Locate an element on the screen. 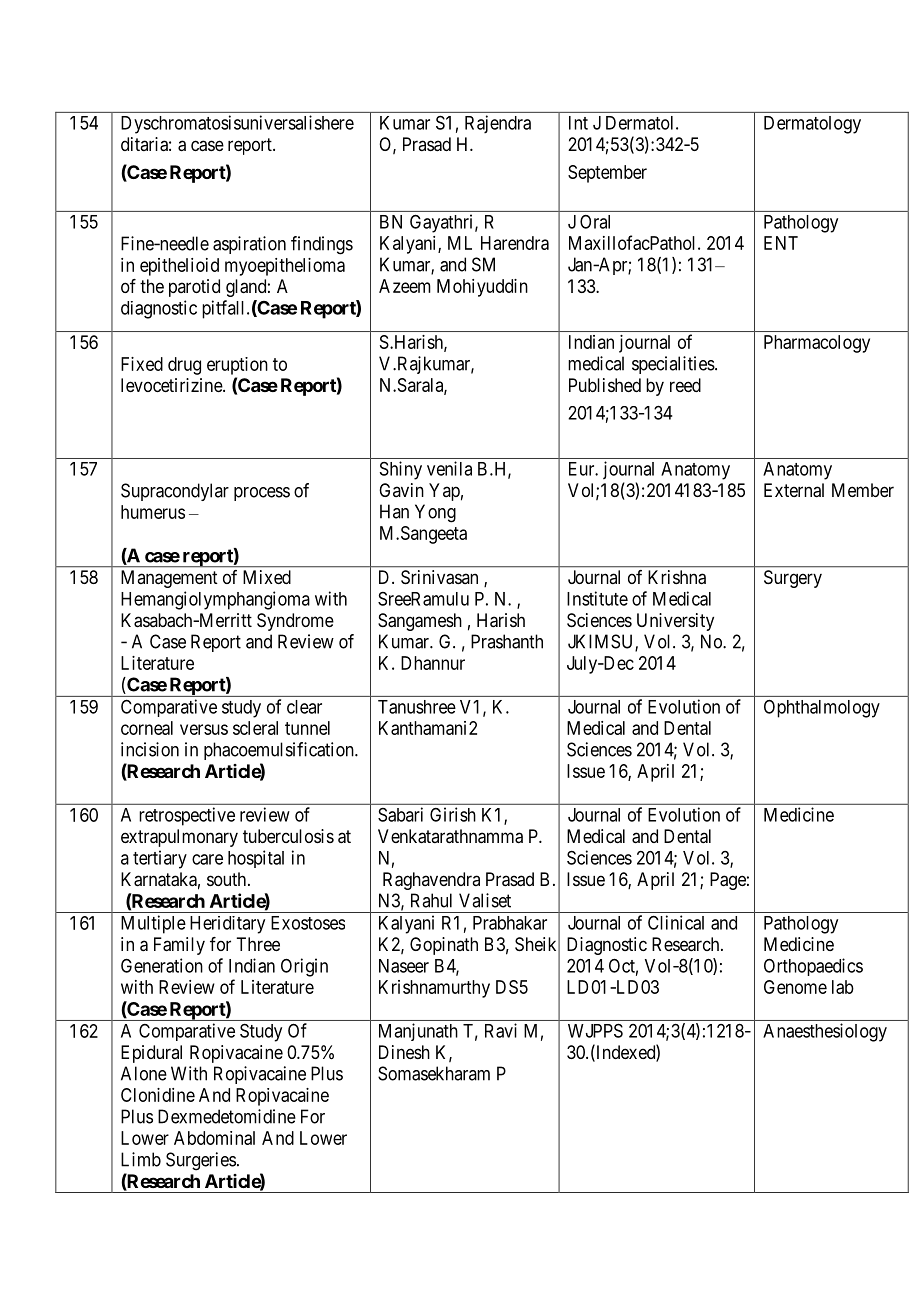 The image size is (924, 1308). Abdominal is located at coordinates (214, 1138).
